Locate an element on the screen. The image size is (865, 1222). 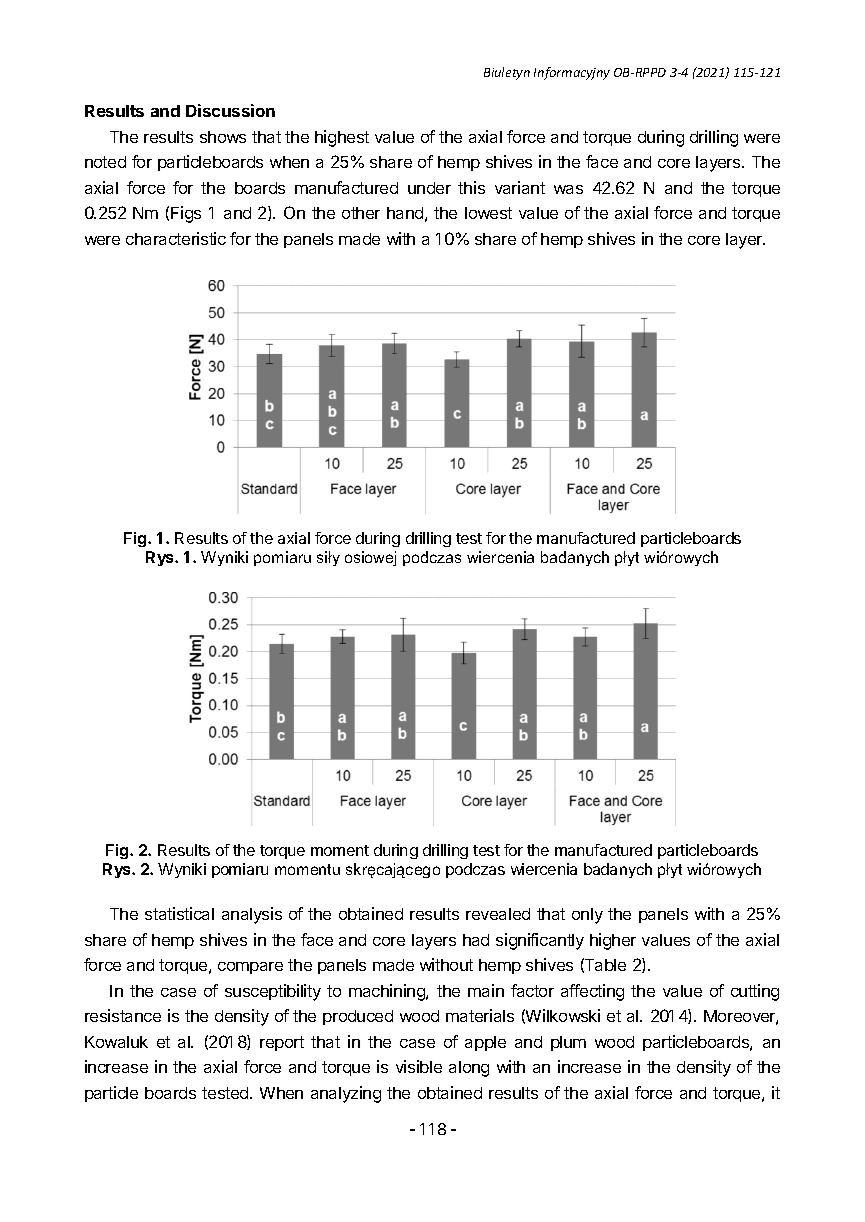
under is located at coordinates (429, 188).
